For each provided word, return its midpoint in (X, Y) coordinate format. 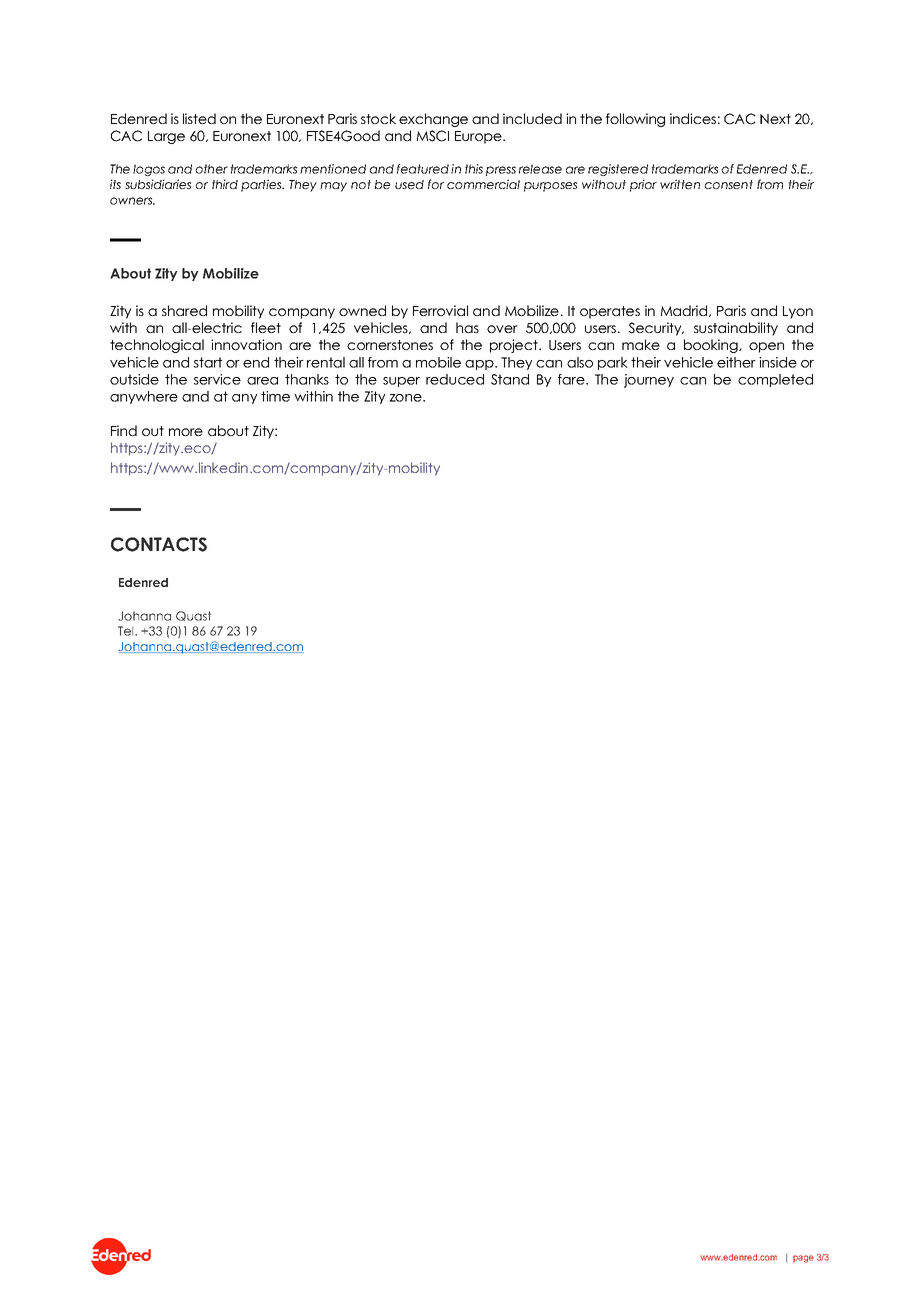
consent (729, 184)
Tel (127, 631)
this (474, 169)
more (186, 432)
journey (649, 381)
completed (775, 380)
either (736, 362)
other (212, 169)
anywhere (144, 397)
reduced (455, 379)
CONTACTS (159, 544)
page (803, 1259)
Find (124, 430)
